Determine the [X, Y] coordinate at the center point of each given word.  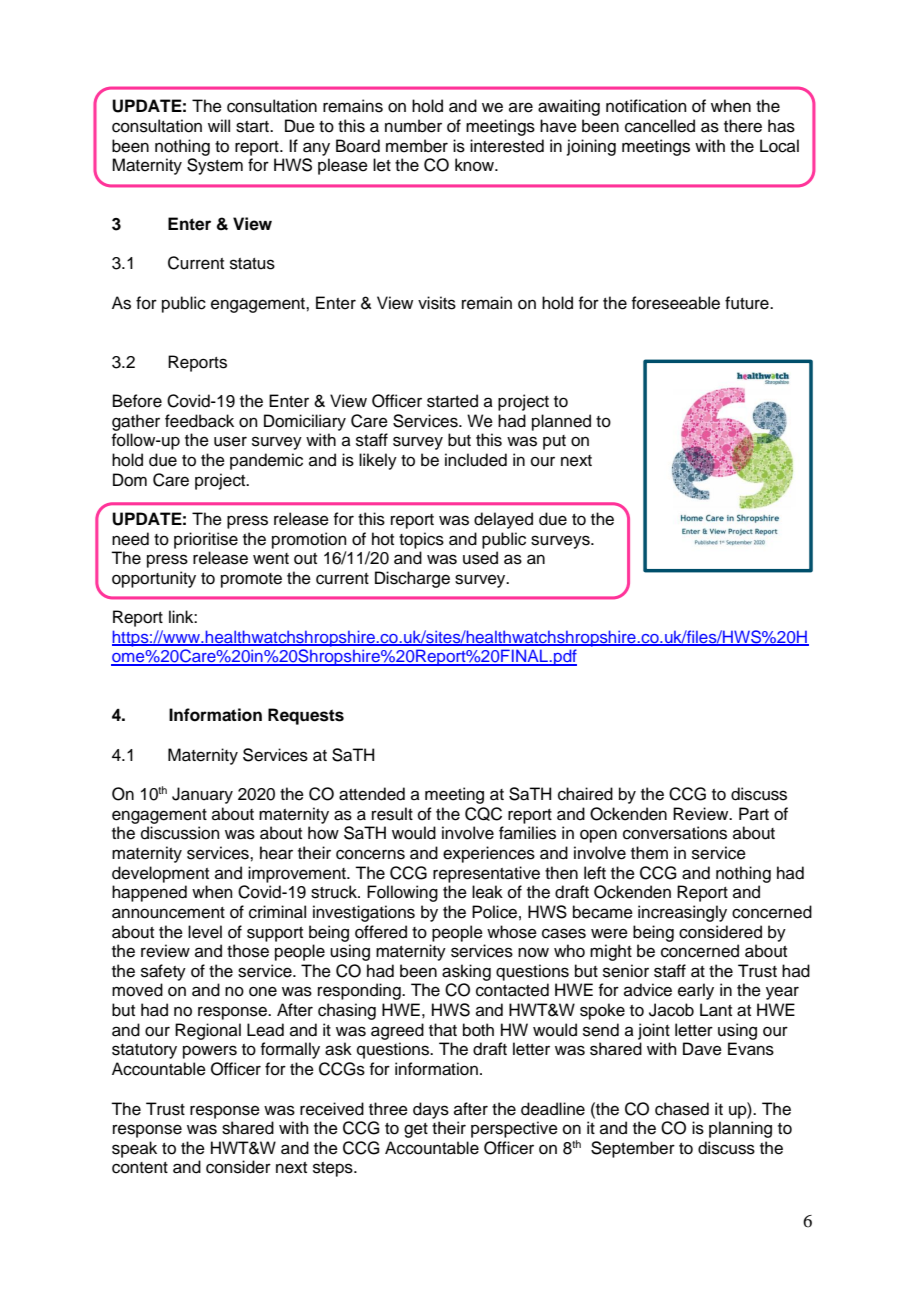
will [219, 125]
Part [754, 813]
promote [251, 580]
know [475, 165]
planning [740, 1129]
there [743, 126]
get [416, 1130]
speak [134, 1149]
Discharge [412, 579]
